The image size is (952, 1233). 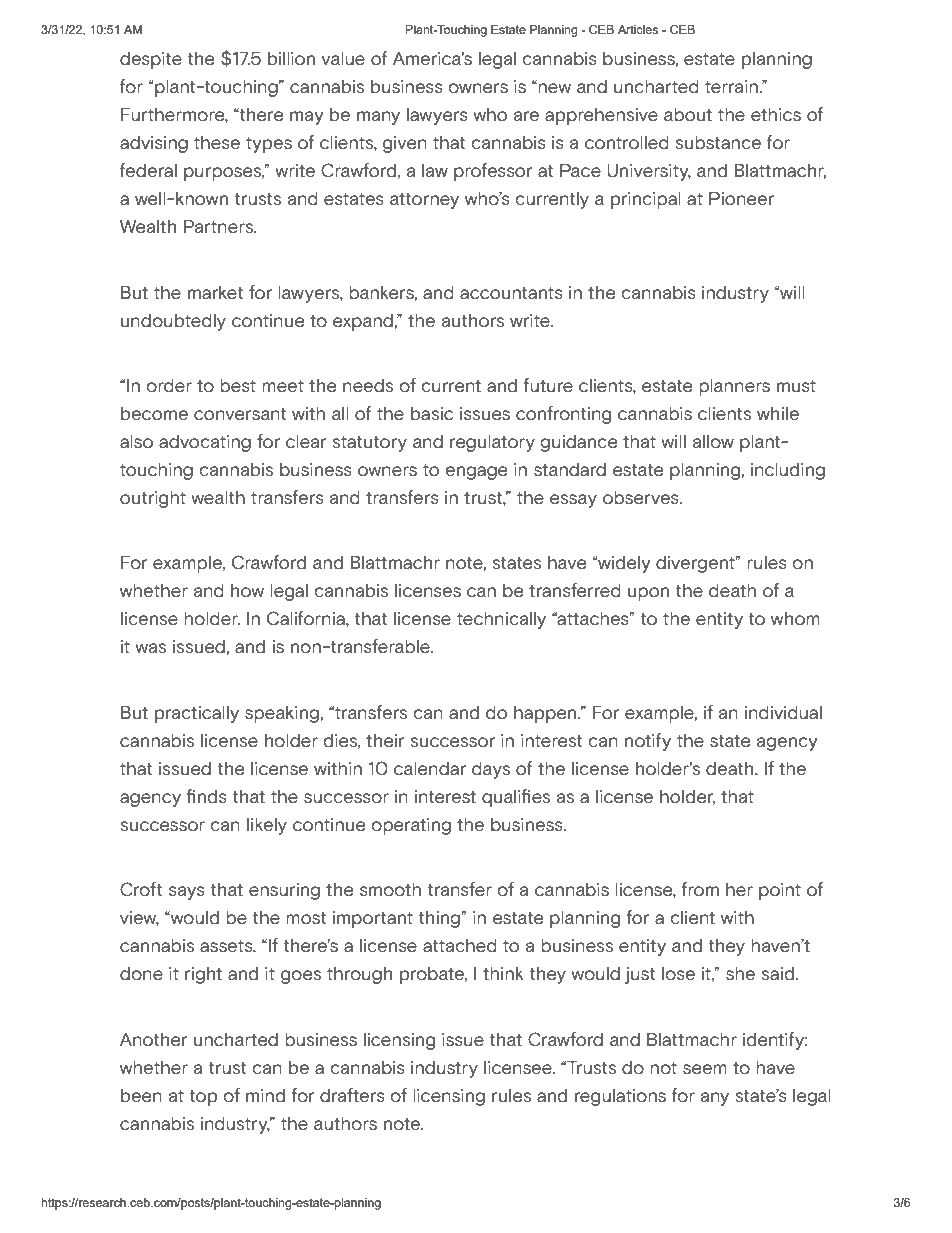 I want to click on despite, so click(x=151, y=60).
